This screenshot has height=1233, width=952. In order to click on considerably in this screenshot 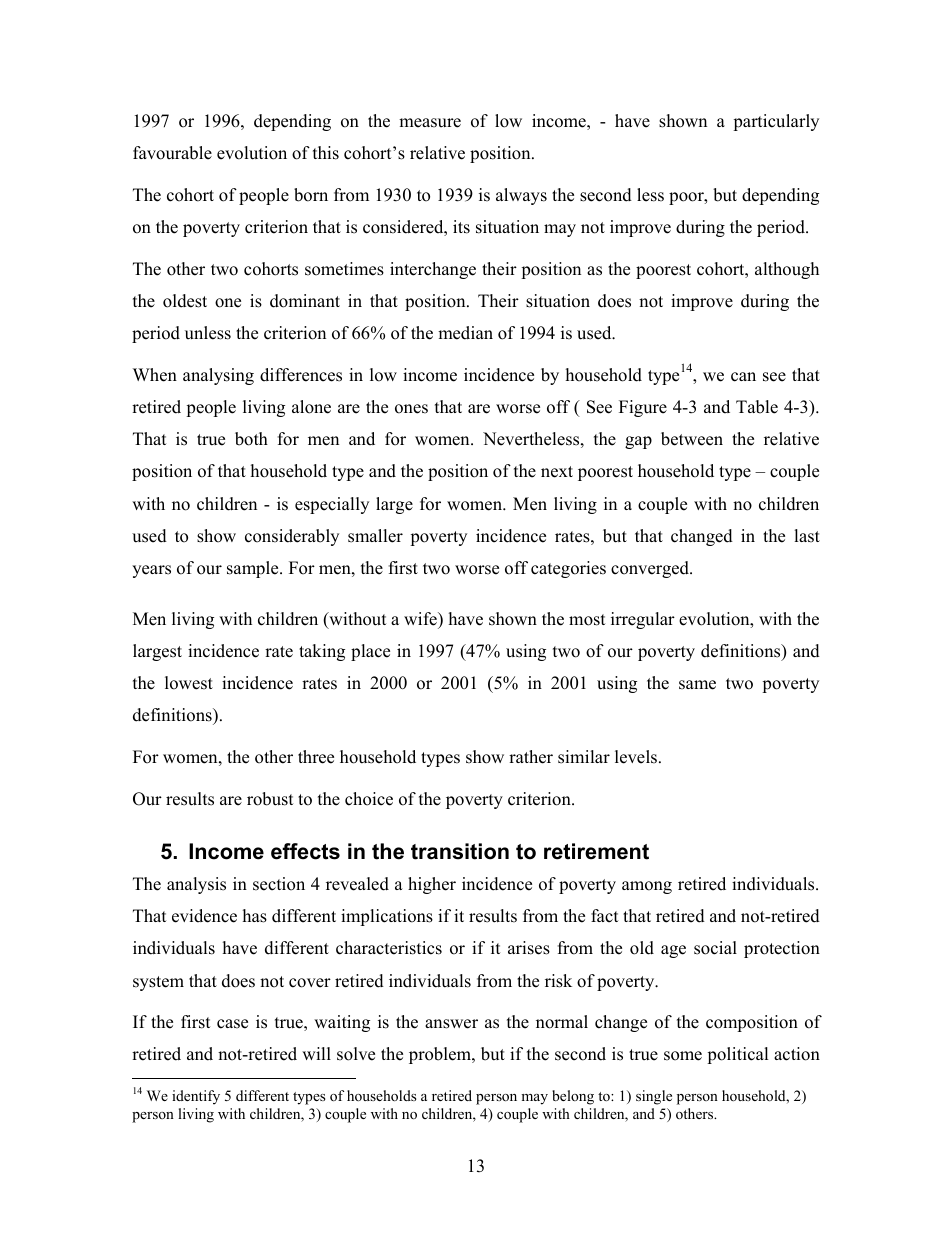, I will do `click(292, 537)`.
